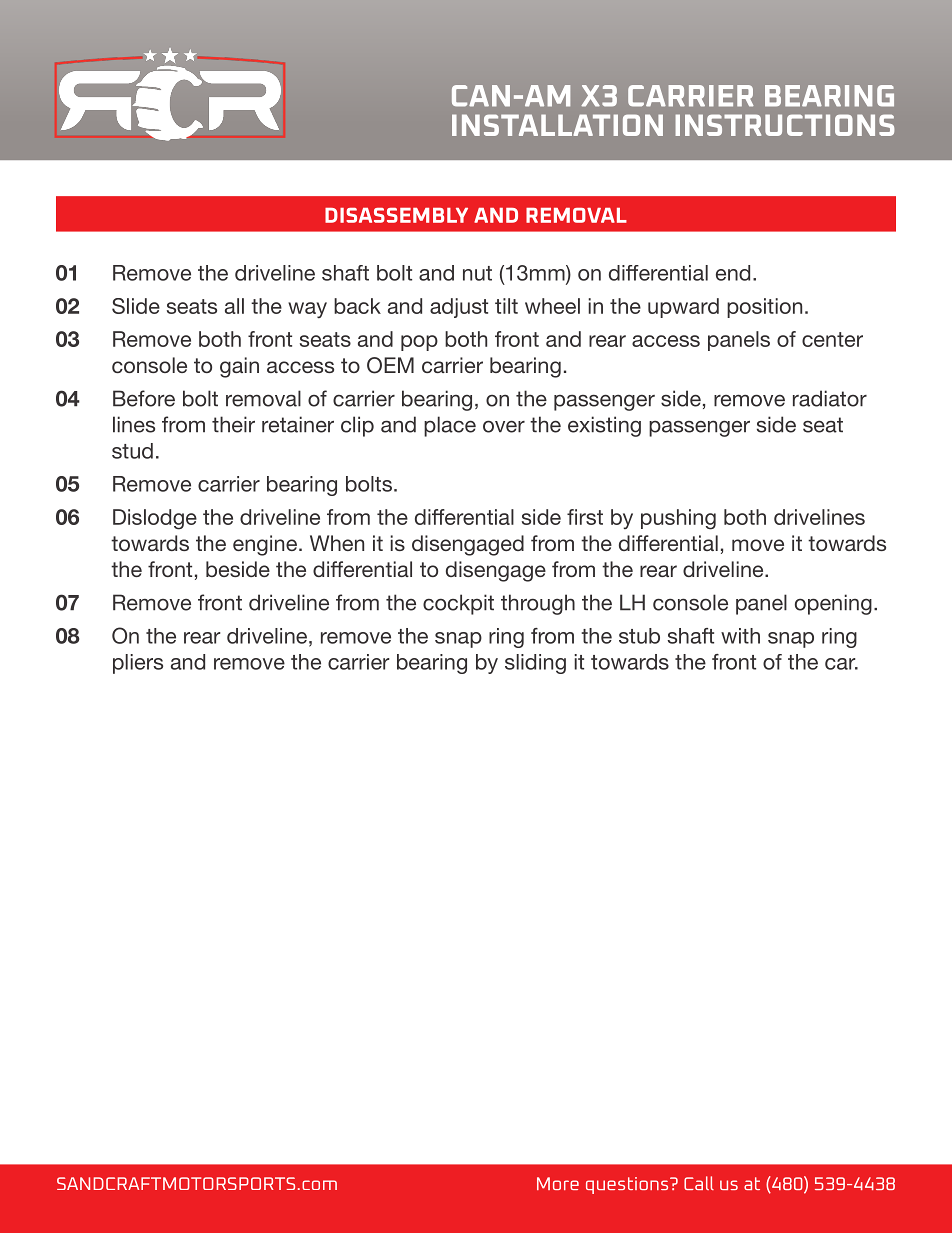 The width and height of the screenshot is (952, 1233). Describe the element at coordinates (138, 664) in the screenshot. I see `pliers` at that location.
